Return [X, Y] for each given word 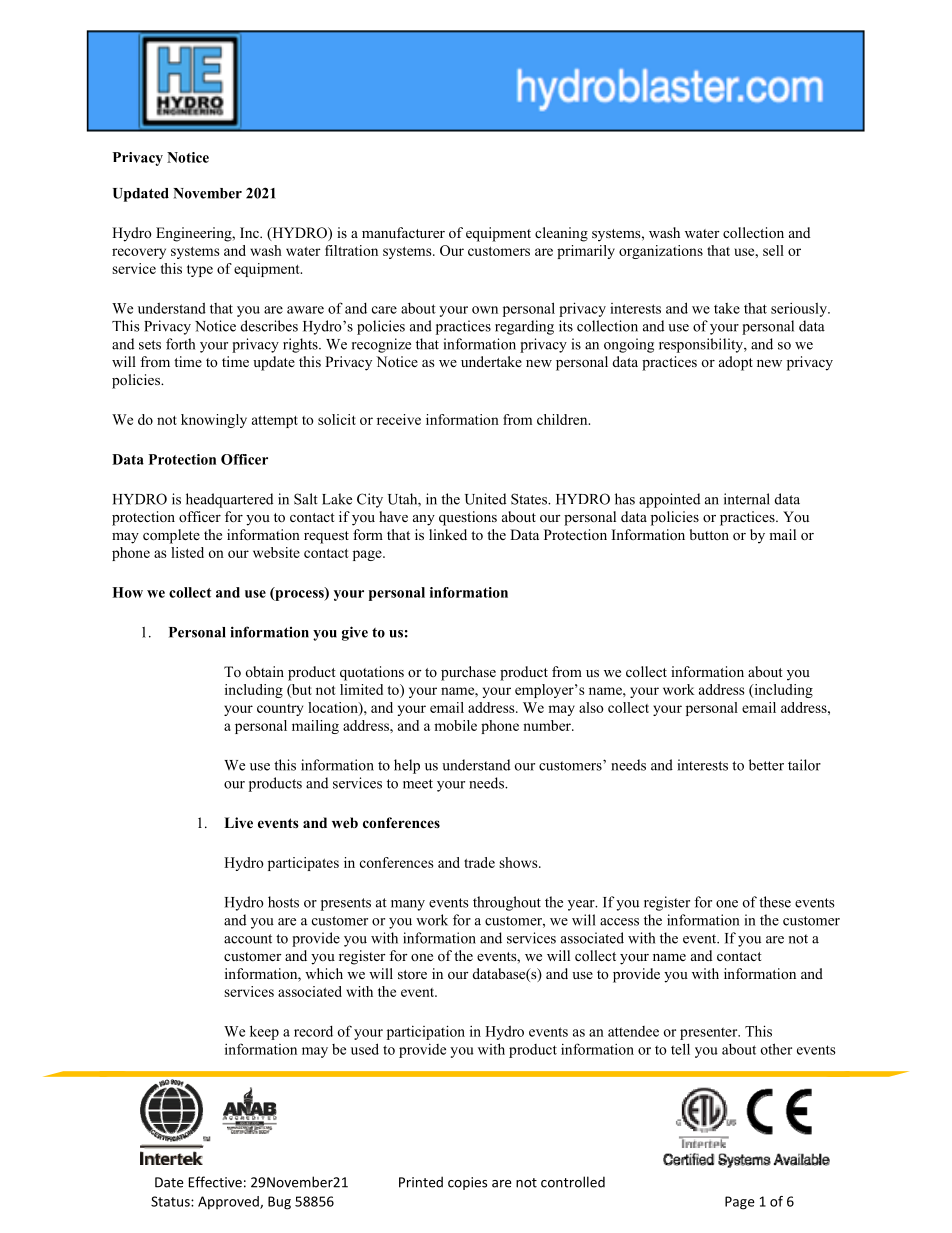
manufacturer [403, 232]
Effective [215, 1182]
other [776, 1049]
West [814, 95]
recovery [139, 253]
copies [467, 1183]
